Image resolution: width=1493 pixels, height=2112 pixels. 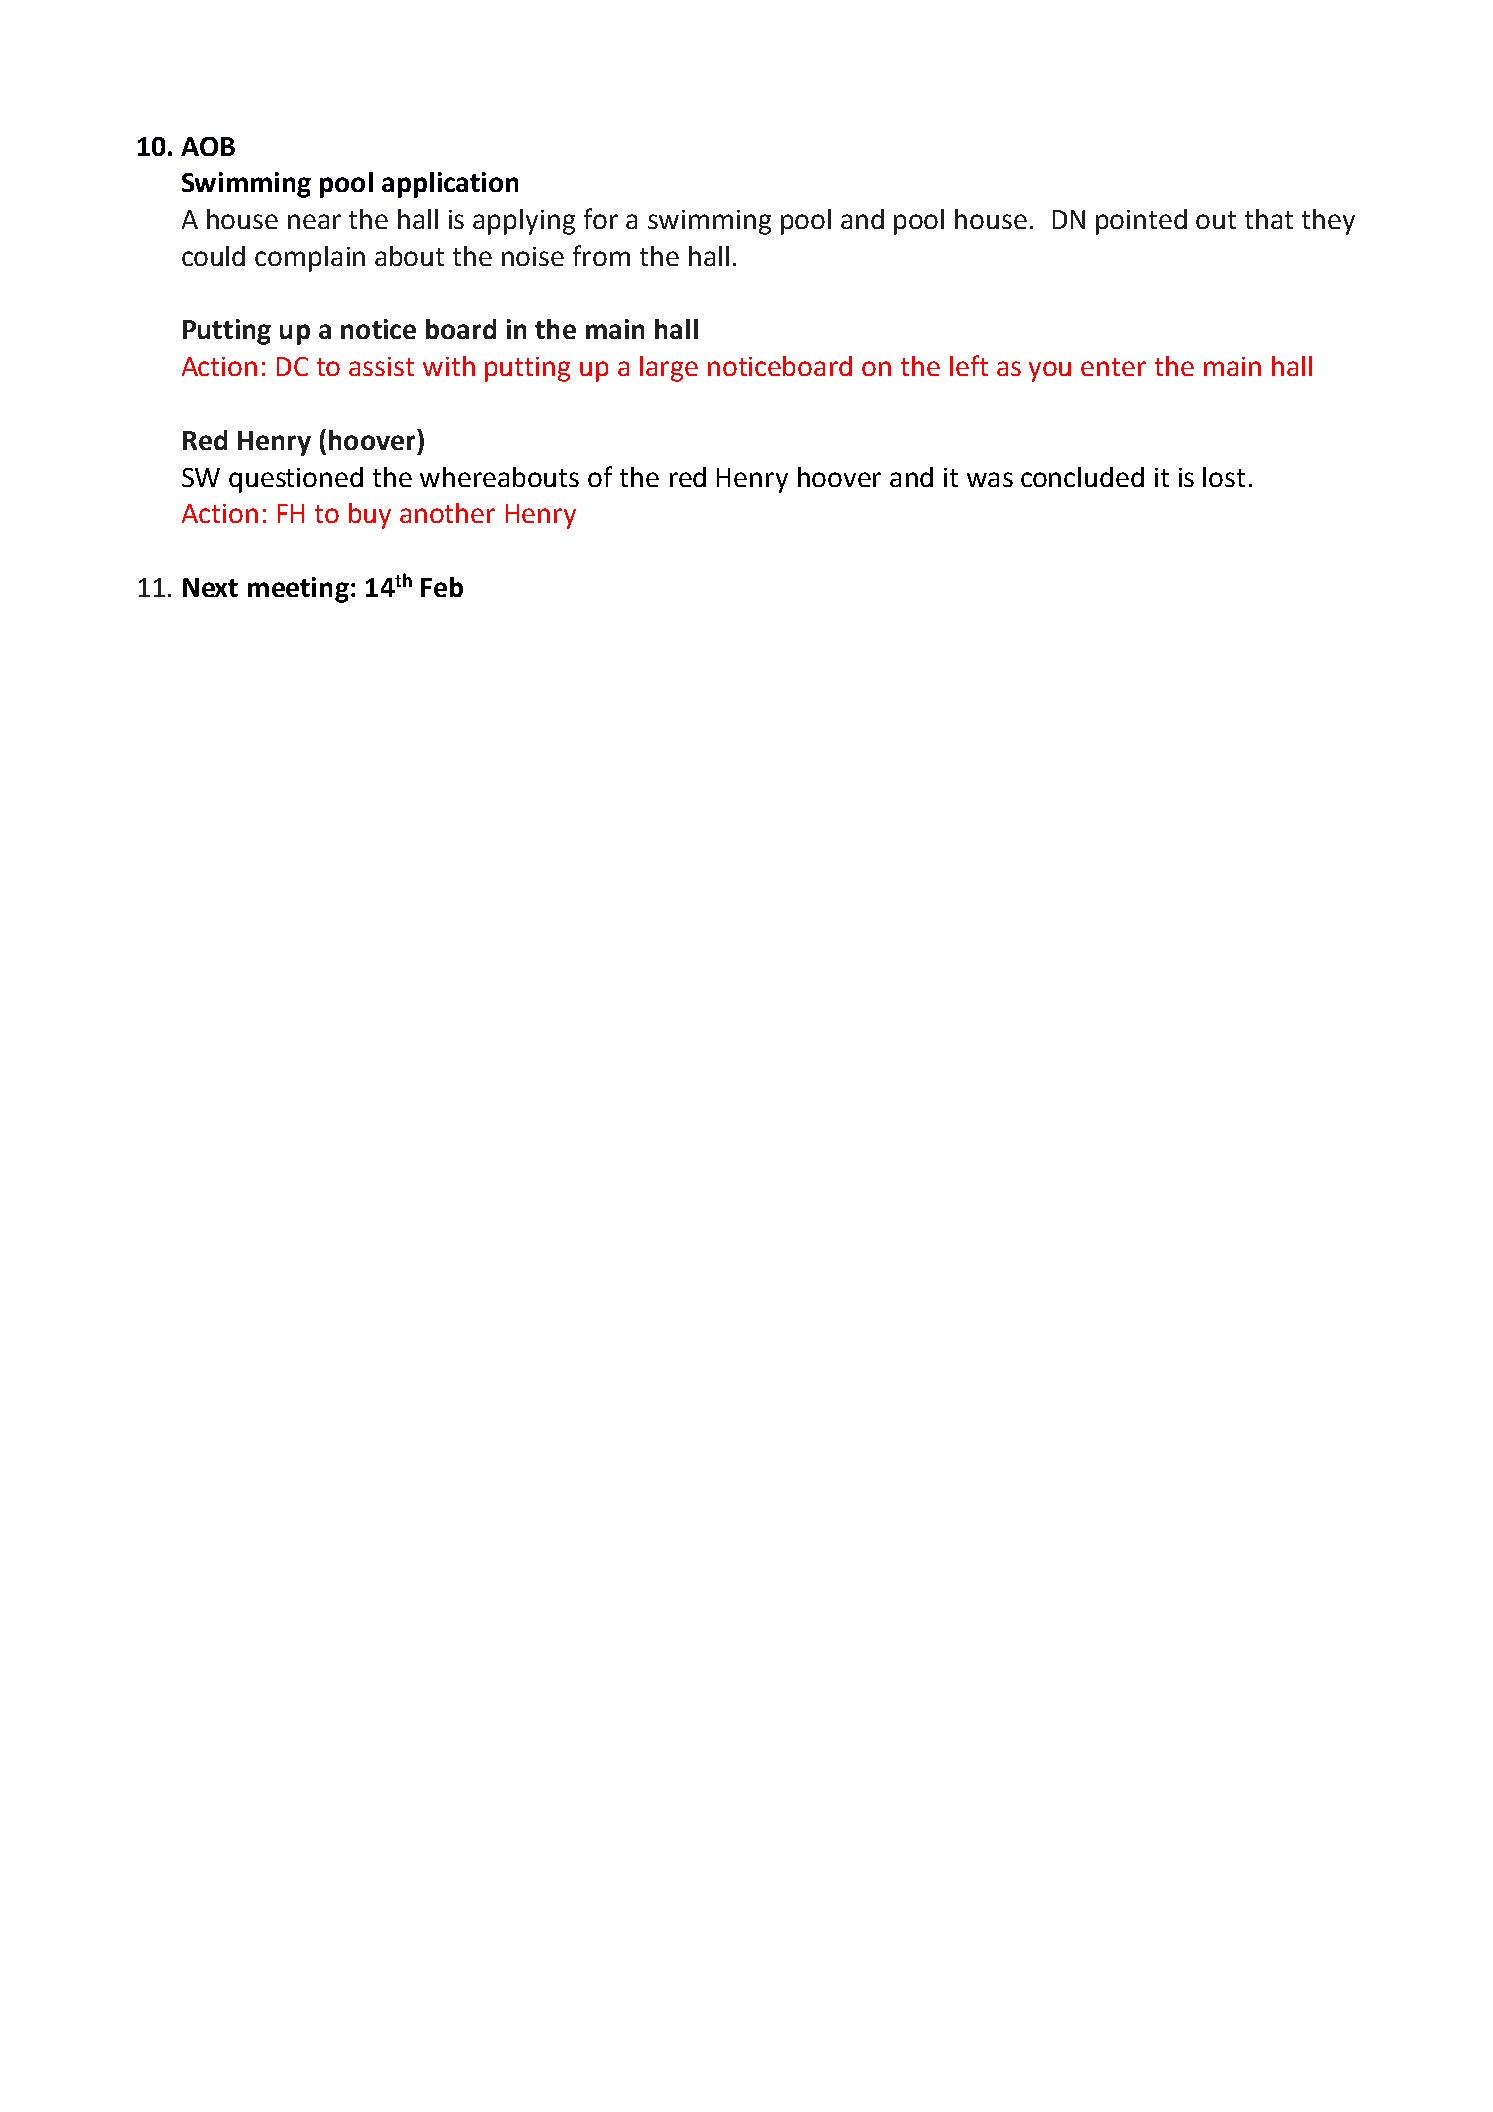 What do you see at coordinates (990, 479) in the screenshot?
I see `was` at bounding box center [990, 479].
